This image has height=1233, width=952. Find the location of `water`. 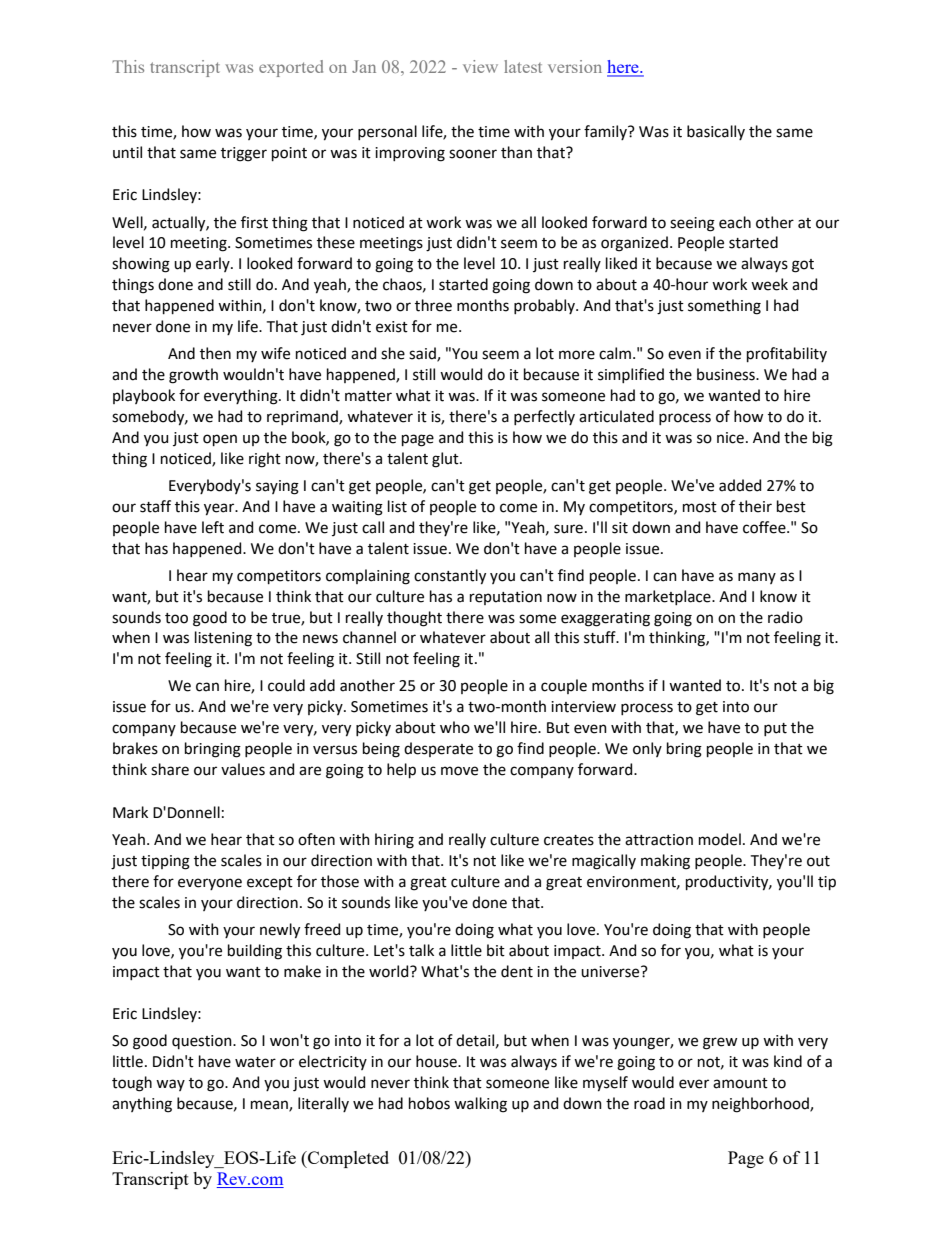

water is located at coordinates (255, 1062).
